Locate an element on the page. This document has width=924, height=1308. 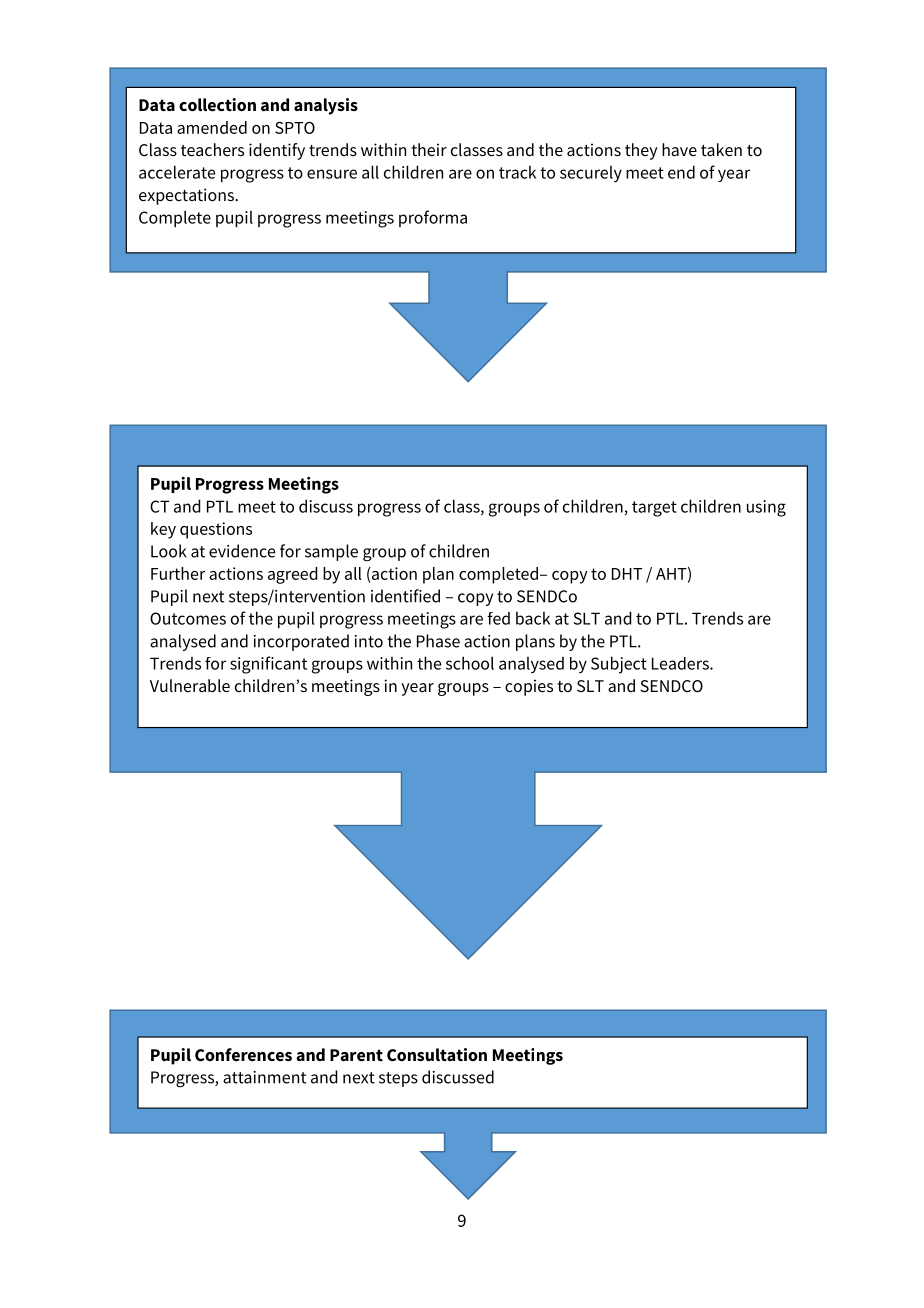
fed is located at coordinates (498, 618).
